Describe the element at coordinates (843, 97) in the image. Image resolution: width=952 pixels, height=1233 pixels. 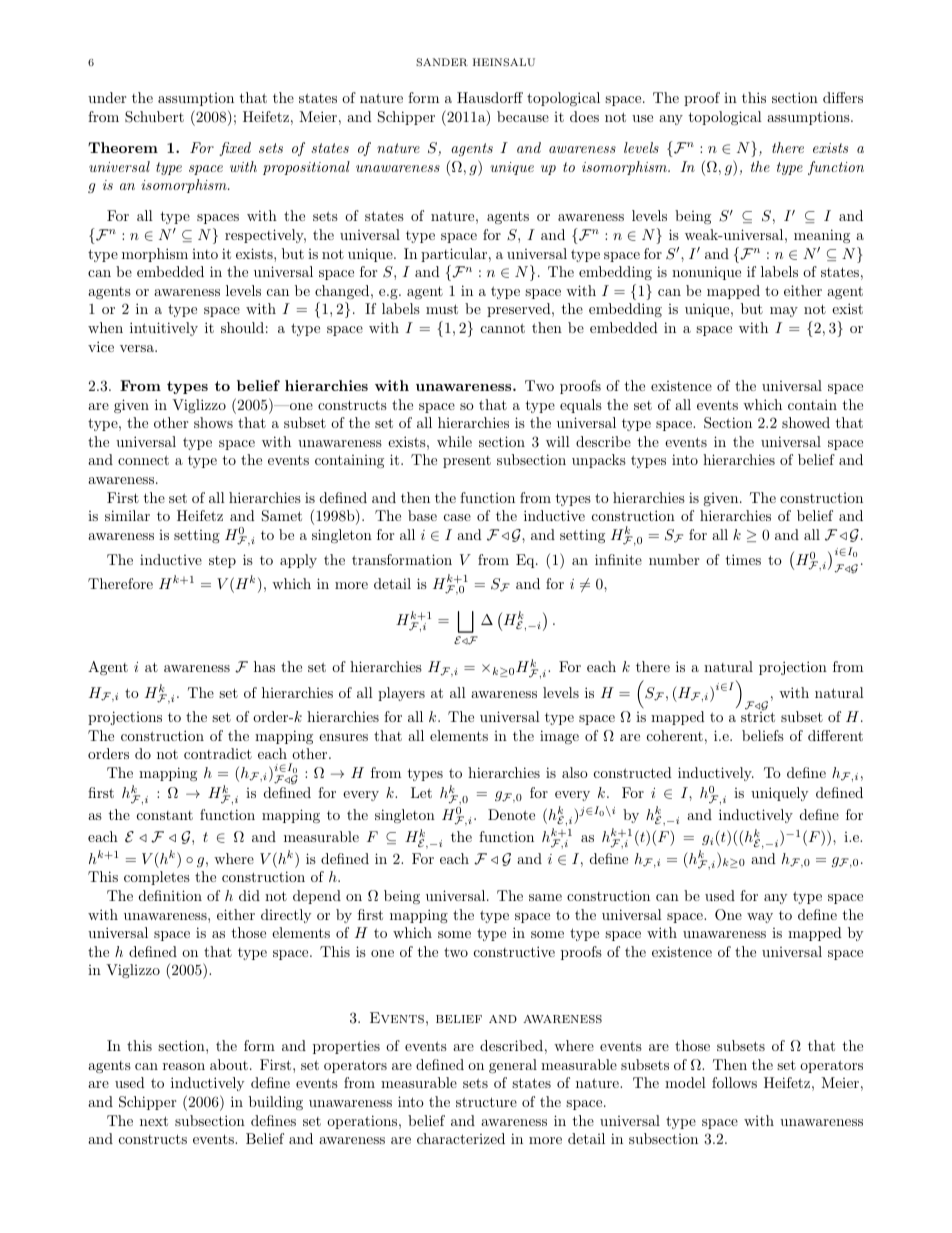
I see `differs` at that location.
